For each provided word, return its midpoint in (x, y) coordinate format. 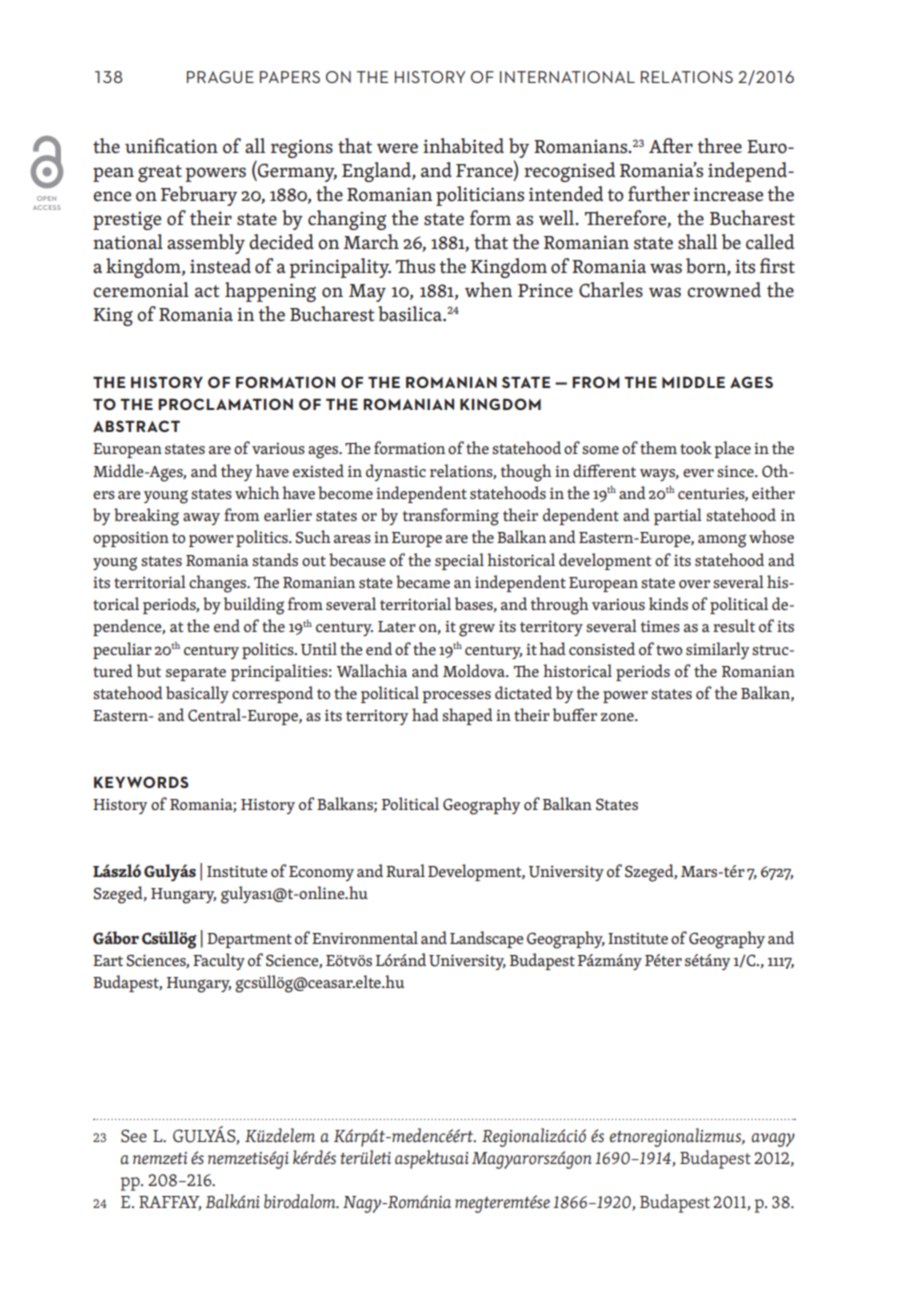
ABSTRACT (136, 426)
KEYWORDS (141, 782)
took (696, 448)
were (397, 148)
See (134, 1136)
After (671, 146)
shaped (467, 716)
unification (171, 146)
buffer (575, 714)
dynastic (396, 472)
